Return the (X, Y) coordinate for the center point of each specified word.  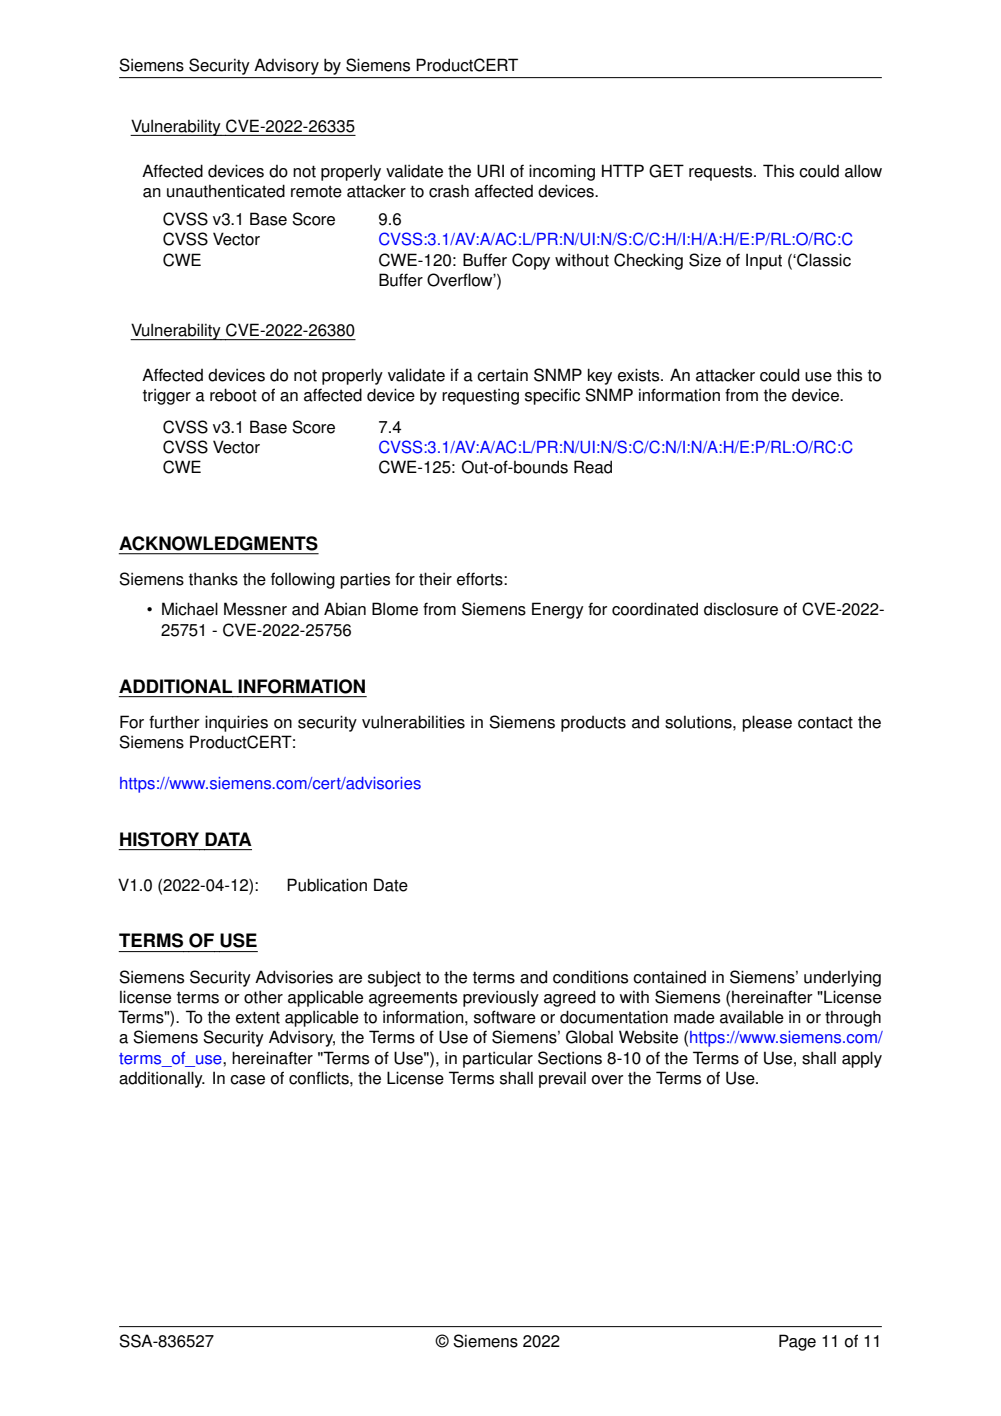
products (593, 724)
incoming (562, 172)
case (247, 1080)
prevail (562, 1079)
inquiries (236, 723)
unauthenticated (226, 191)
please (767, 723)
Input (764, 261)
